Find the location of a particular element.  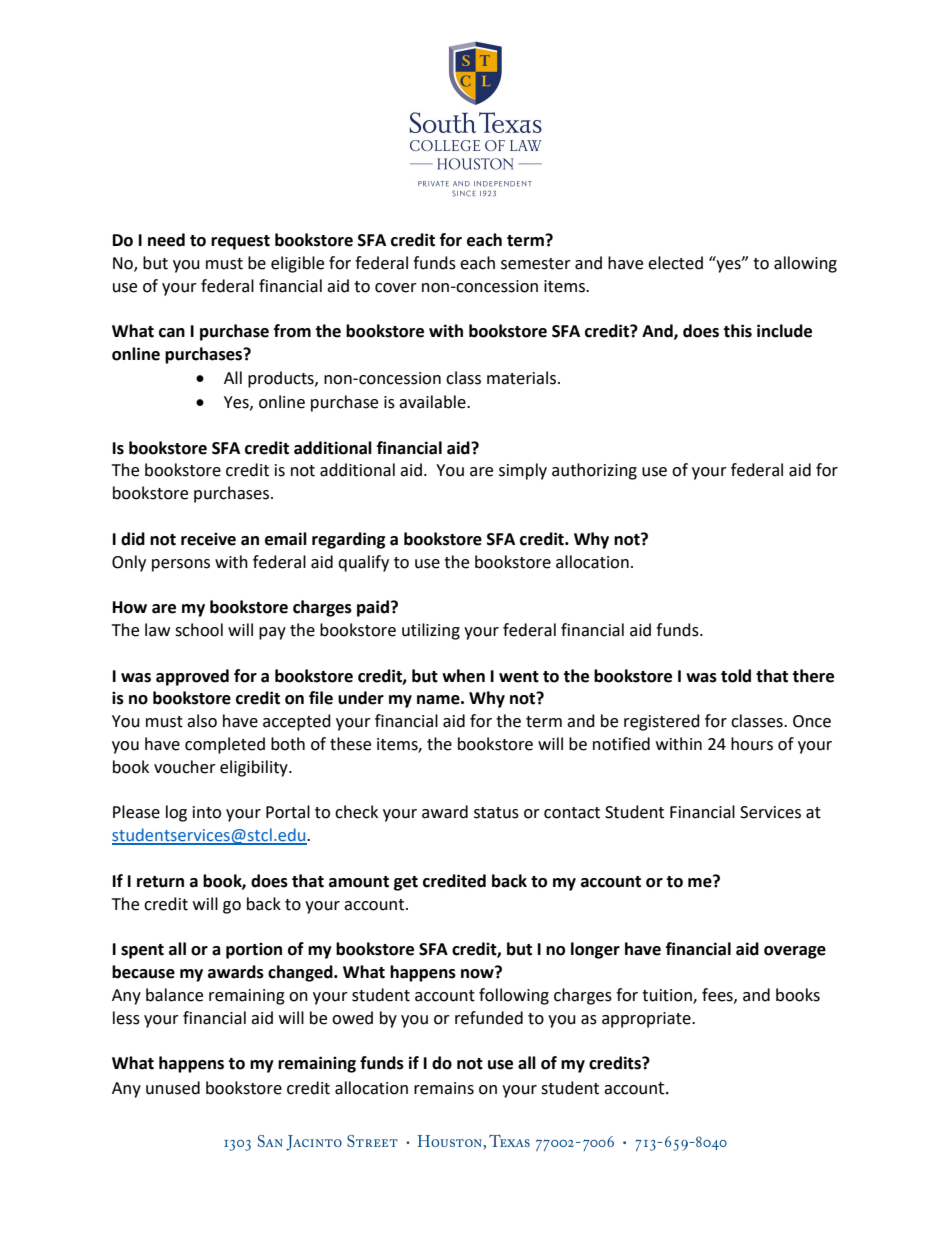

semester is located at coordinates (536, 264).
